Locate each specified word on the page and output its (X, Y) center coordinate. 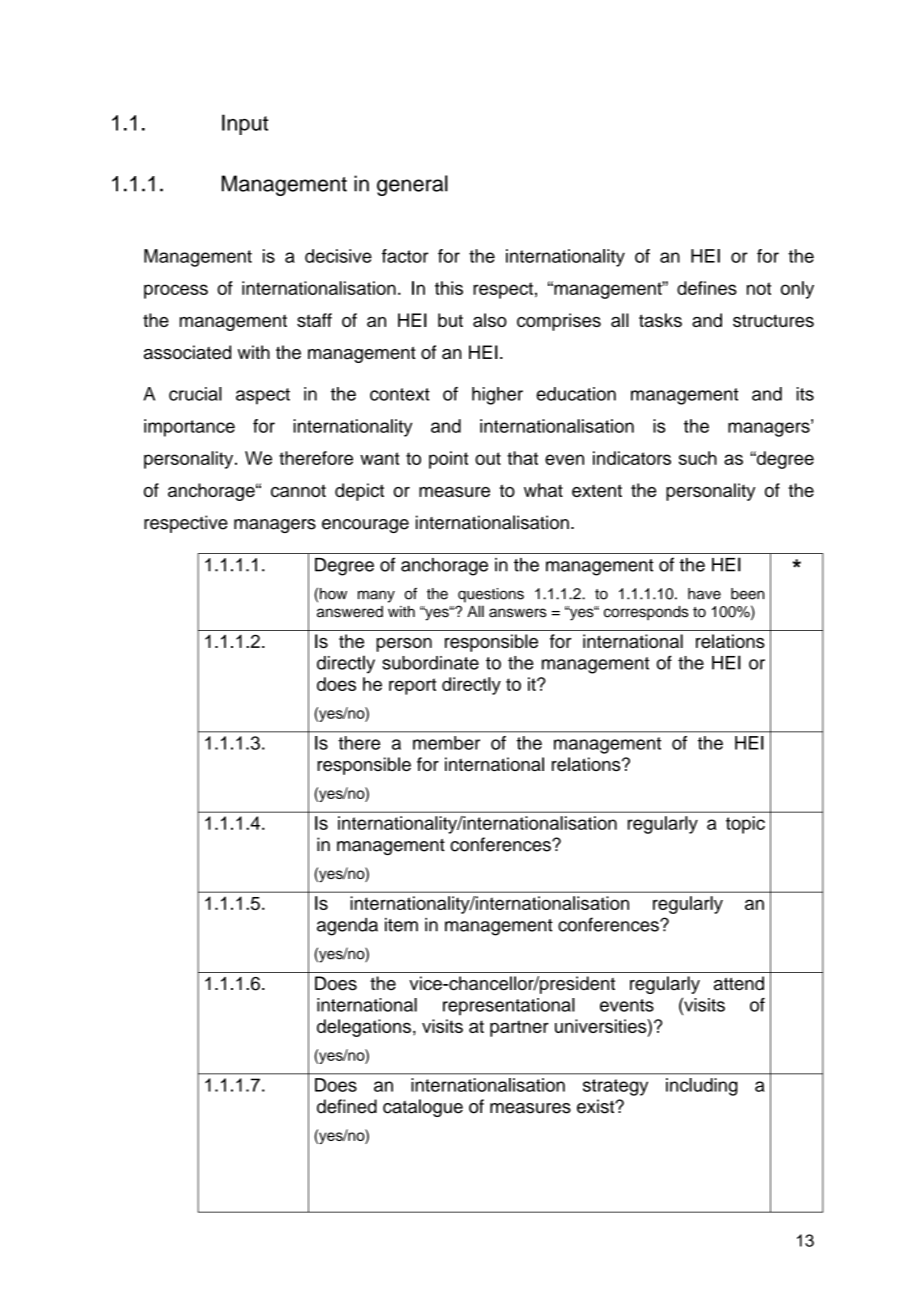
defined (347, 1106)
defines (707, 288)
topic (745, 825)
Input (245, 124)
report (412, 686)
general (412, 185)
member (446, 743)
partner (519, 1028)
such (698, 458)
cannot (298, 490)
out (488, 458)
